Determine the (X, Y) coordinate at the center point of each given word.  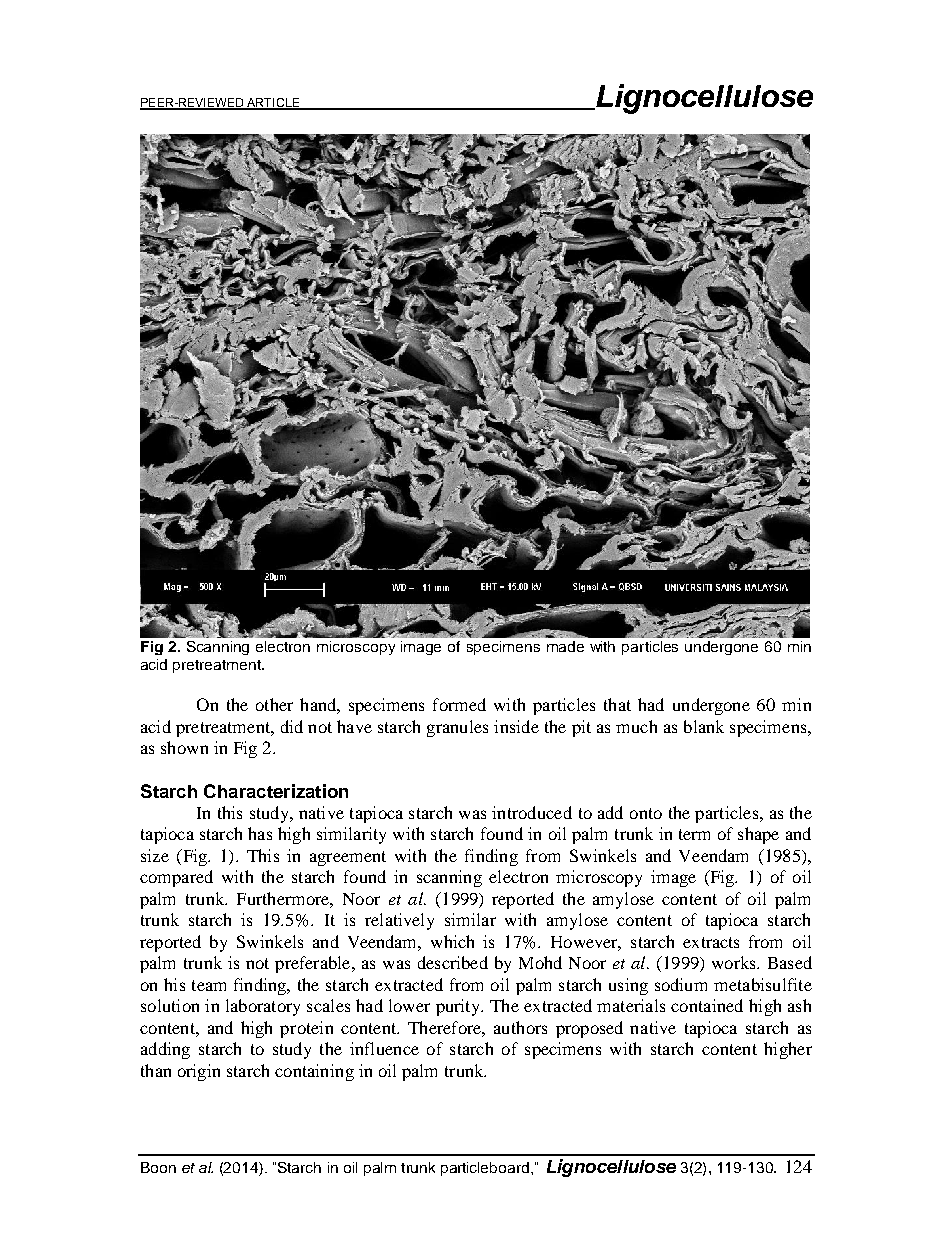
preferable (314, 964)
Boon (158, 1167)
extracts (711, 942)
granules (457, 728)
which (452, 941)
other (274, 704)
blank (704, 726)
